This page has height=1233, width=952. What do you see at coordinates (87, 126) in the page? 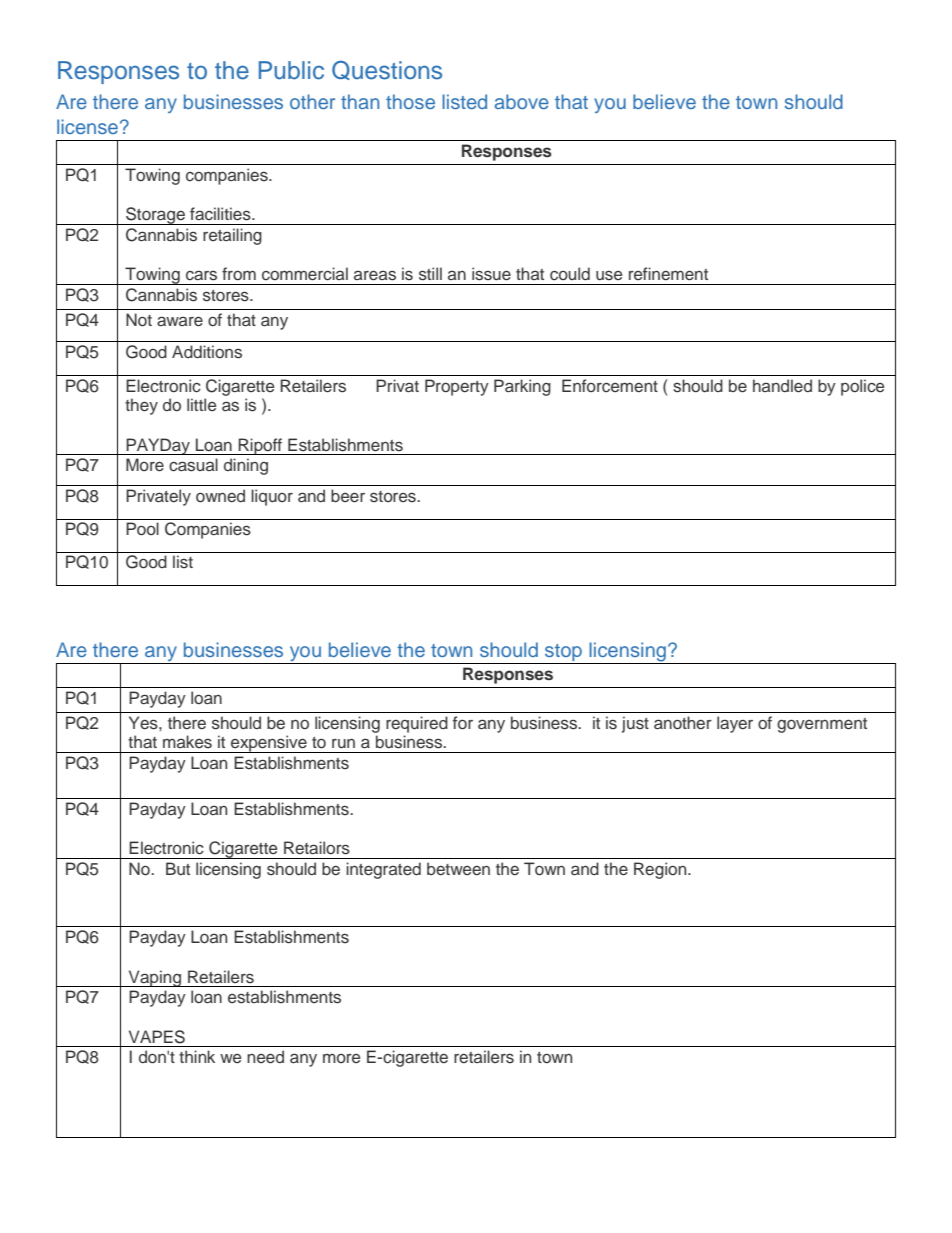
I see `license` at bounding box center [87, 126].
